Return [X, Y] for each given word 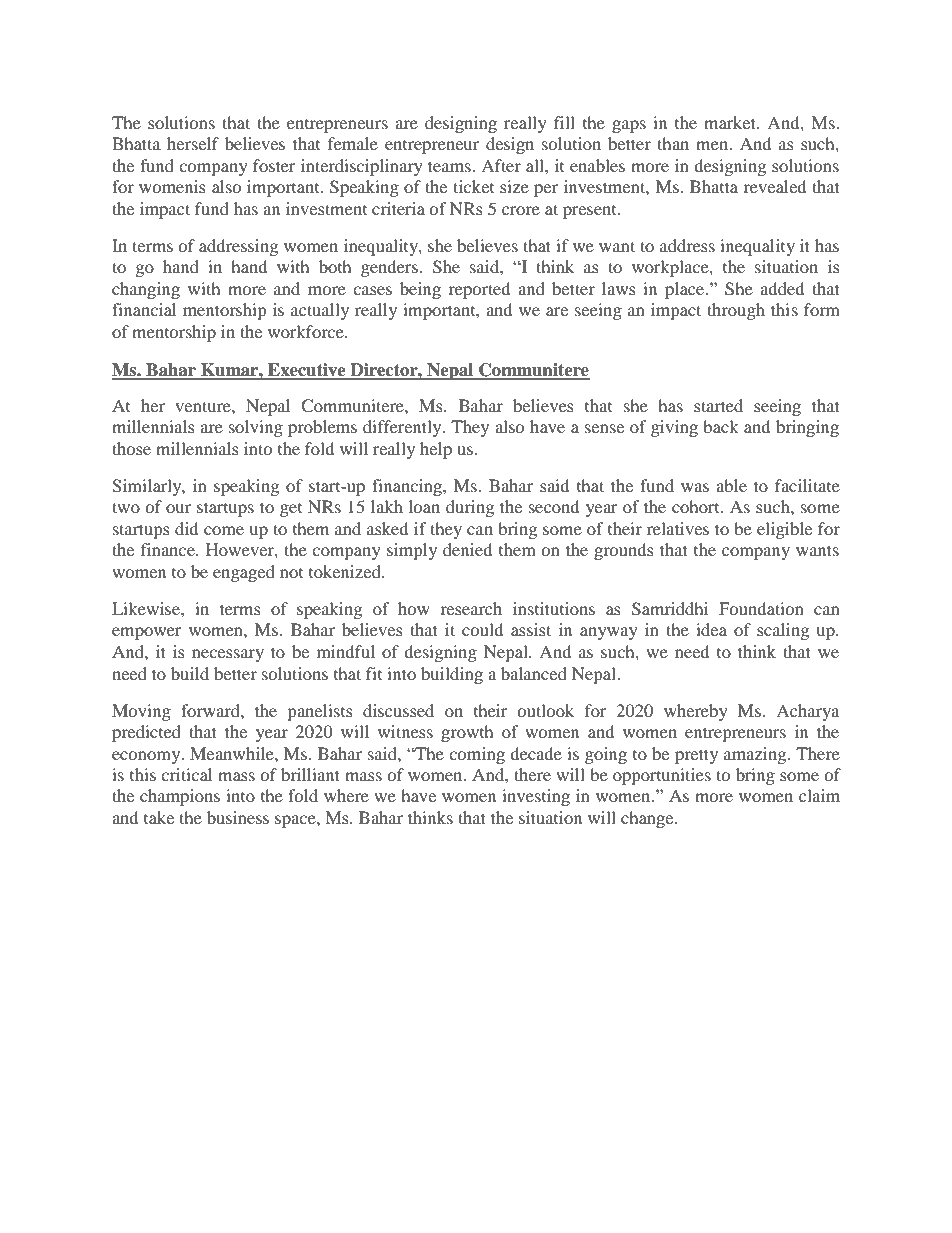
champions [180, 797]
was [695, 487]
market [731, 122]
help [436, 450]
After [501, 165]
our [178, 508]
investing [536, 797]
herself [193, 143]
